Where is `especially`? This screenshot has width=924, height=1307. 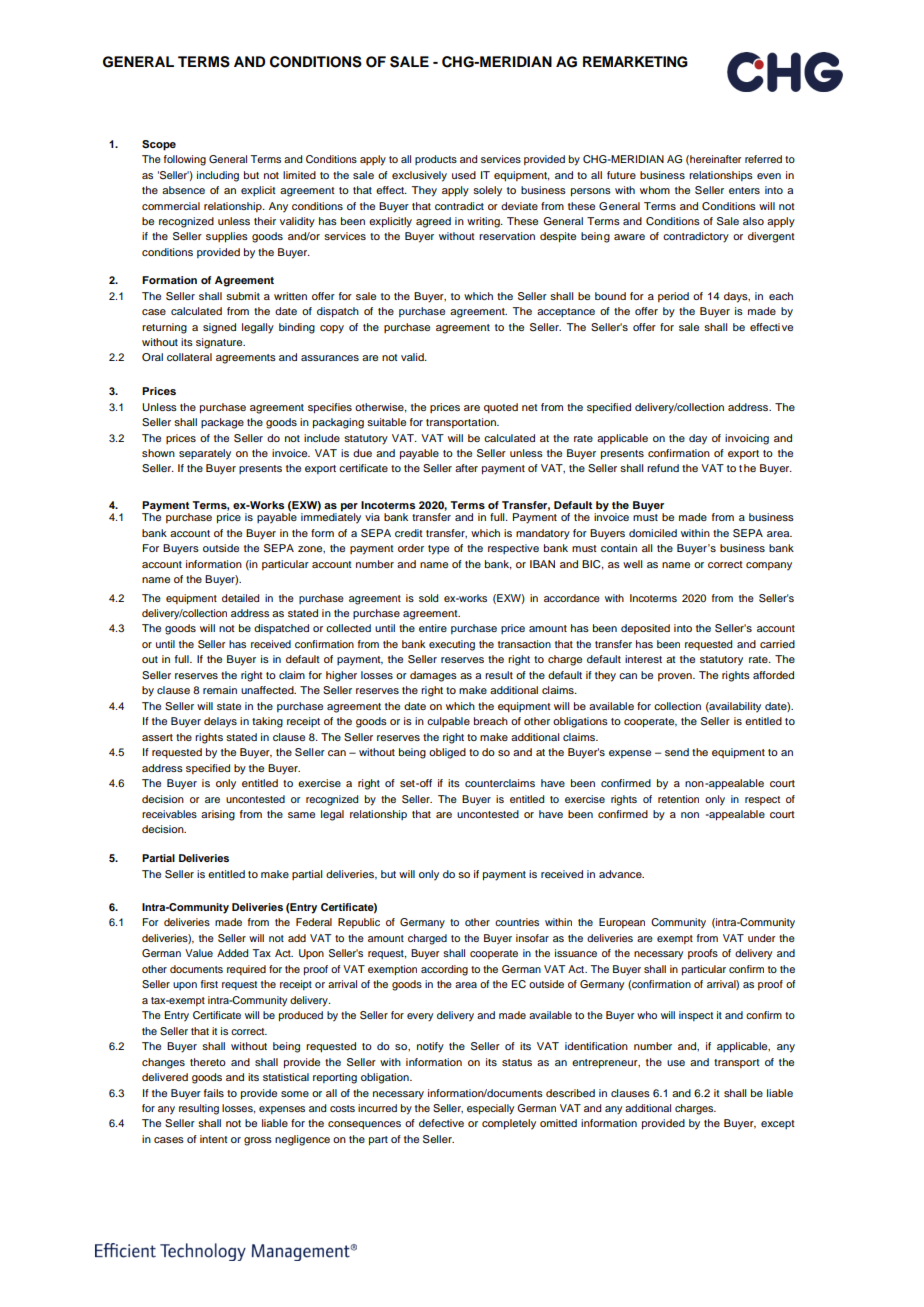 especially is located at coordinates (490, 1109).
